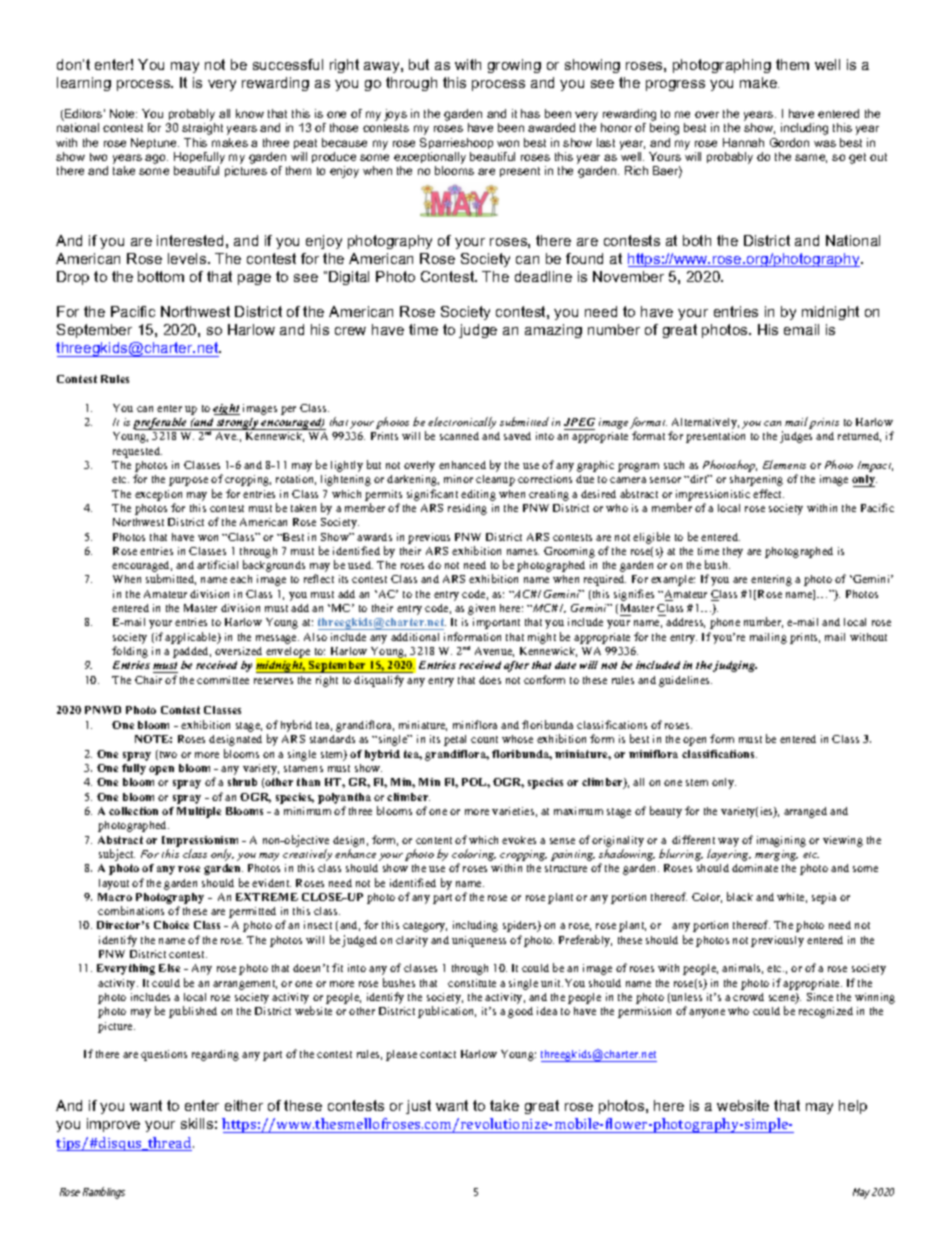 This image has height=1233, width=952. What do you see at coordinates (789, 142) in the image?
I see `Gordon` at bounding box center [789, 142].
